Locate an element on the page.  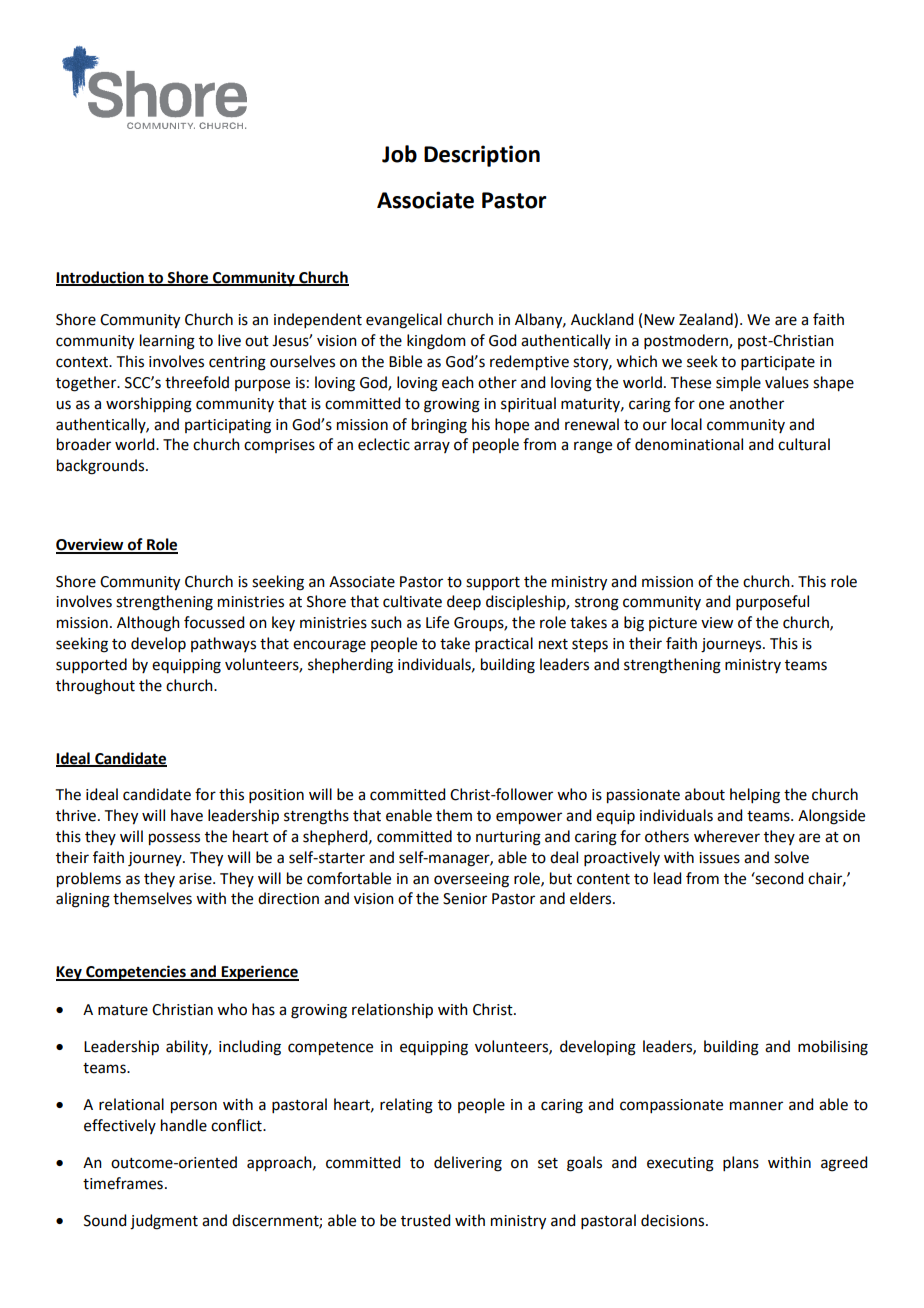
Description is located at coordinates (482, 156).
